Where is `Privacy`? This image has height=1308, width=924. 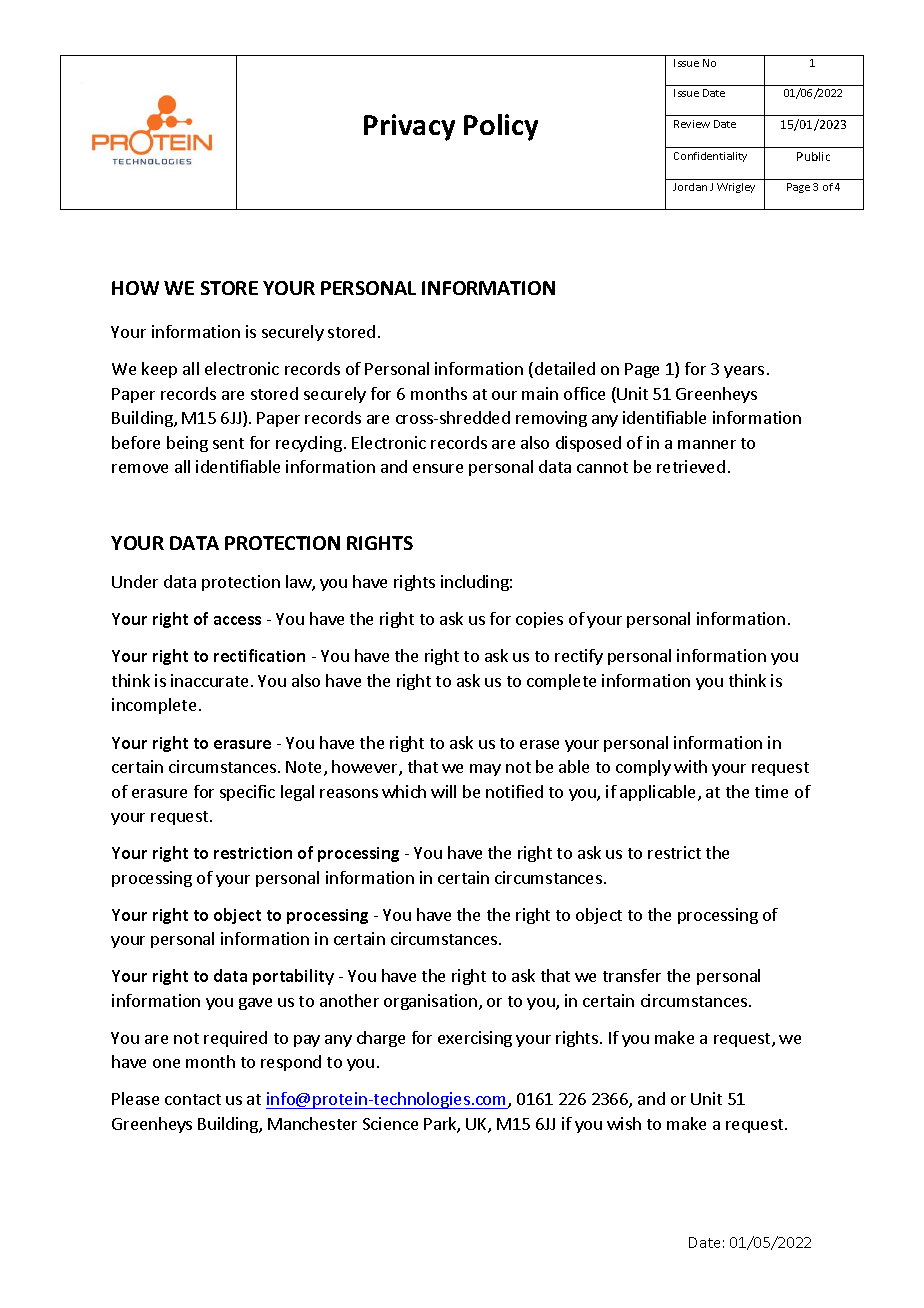 Privacy is located at coordinates (409, 127).
